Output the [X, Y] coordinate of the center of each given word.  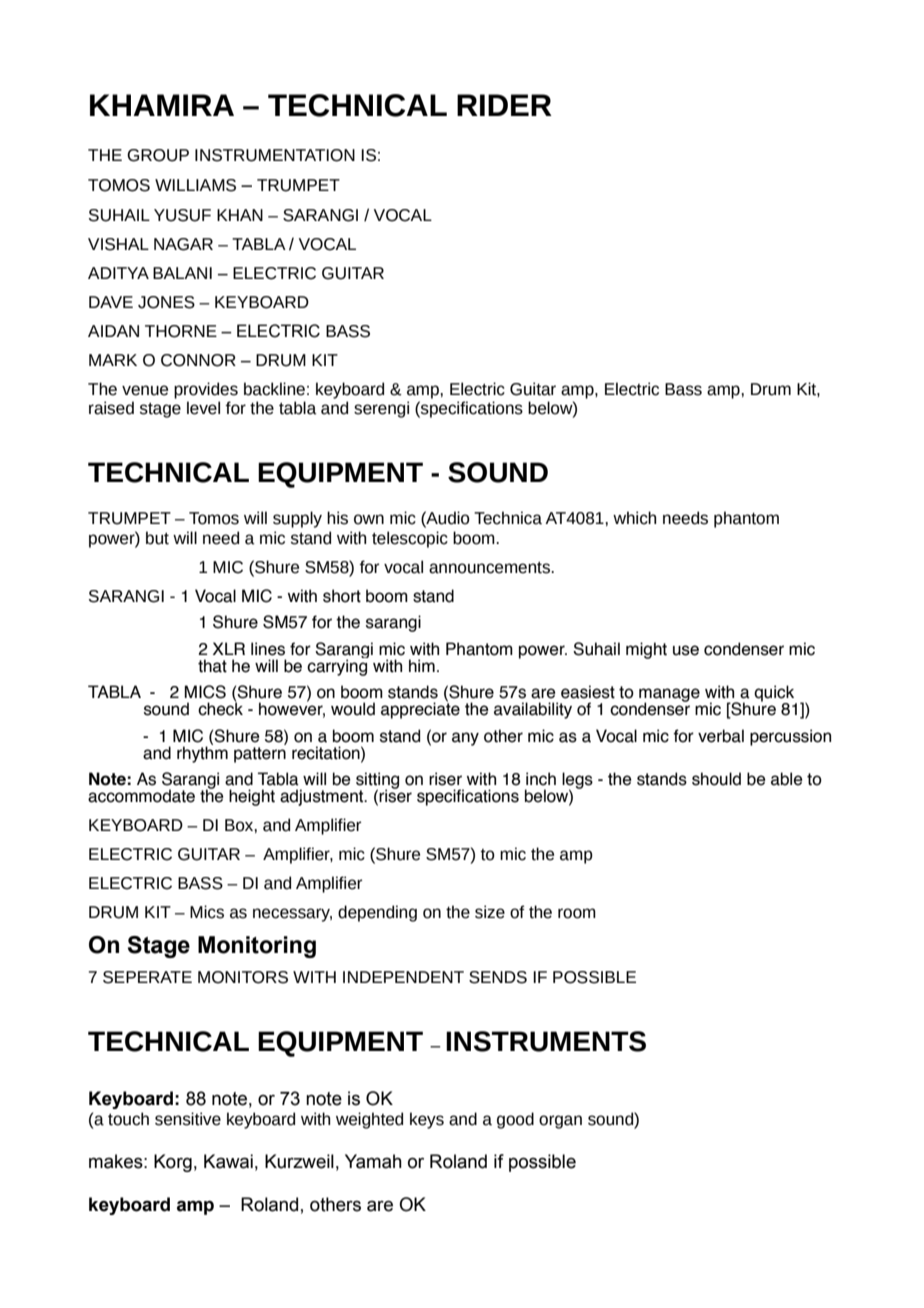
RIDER [504, 105]
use [686, 650]
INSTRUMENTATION [275, 155]
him [422, 665]
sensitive [188, 1119]
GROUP [158, 155]
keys [427, 1120]
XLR [229, 648]
